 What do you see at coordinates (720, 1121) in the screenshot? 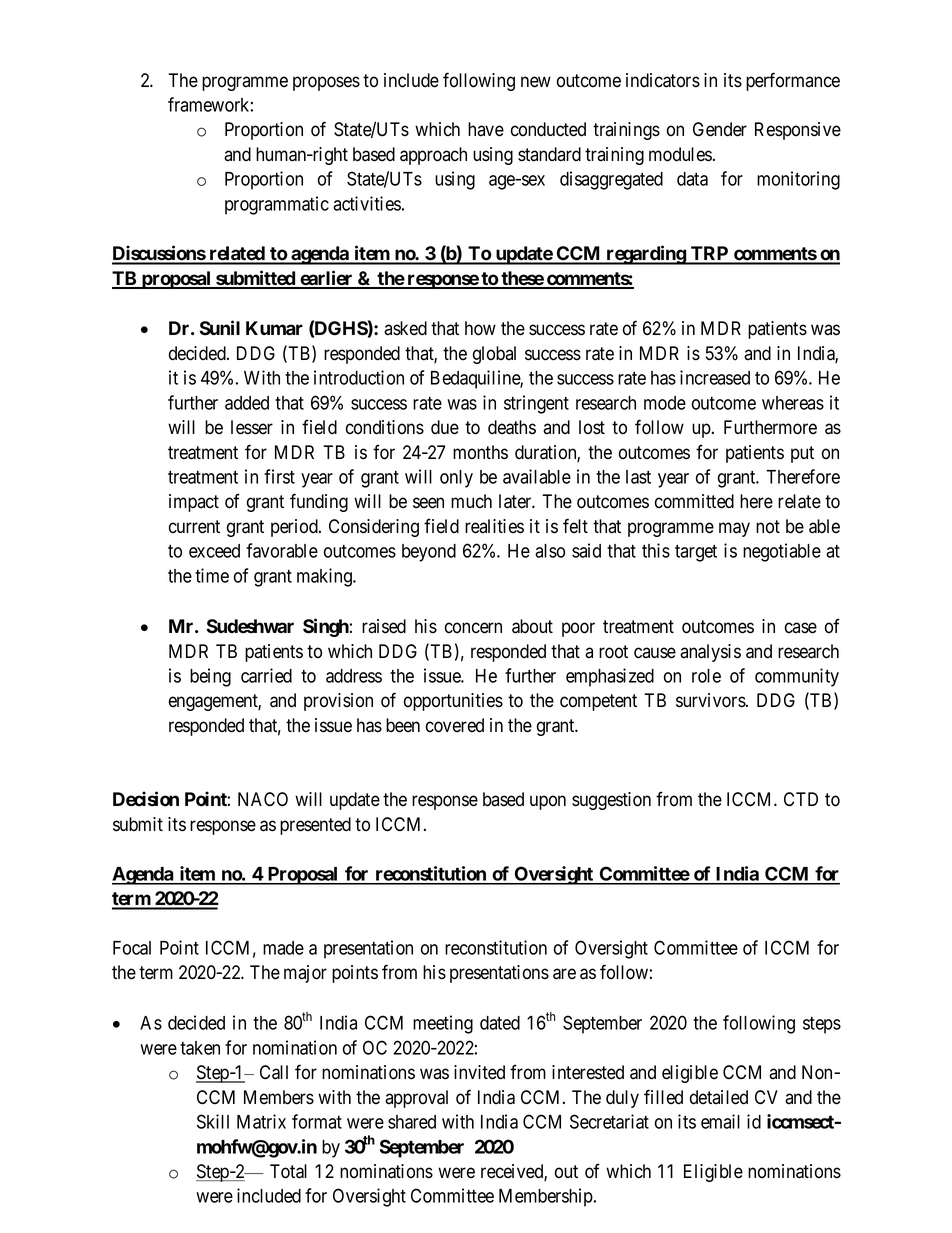
I see `email` at bounding box center [720, 1121].
